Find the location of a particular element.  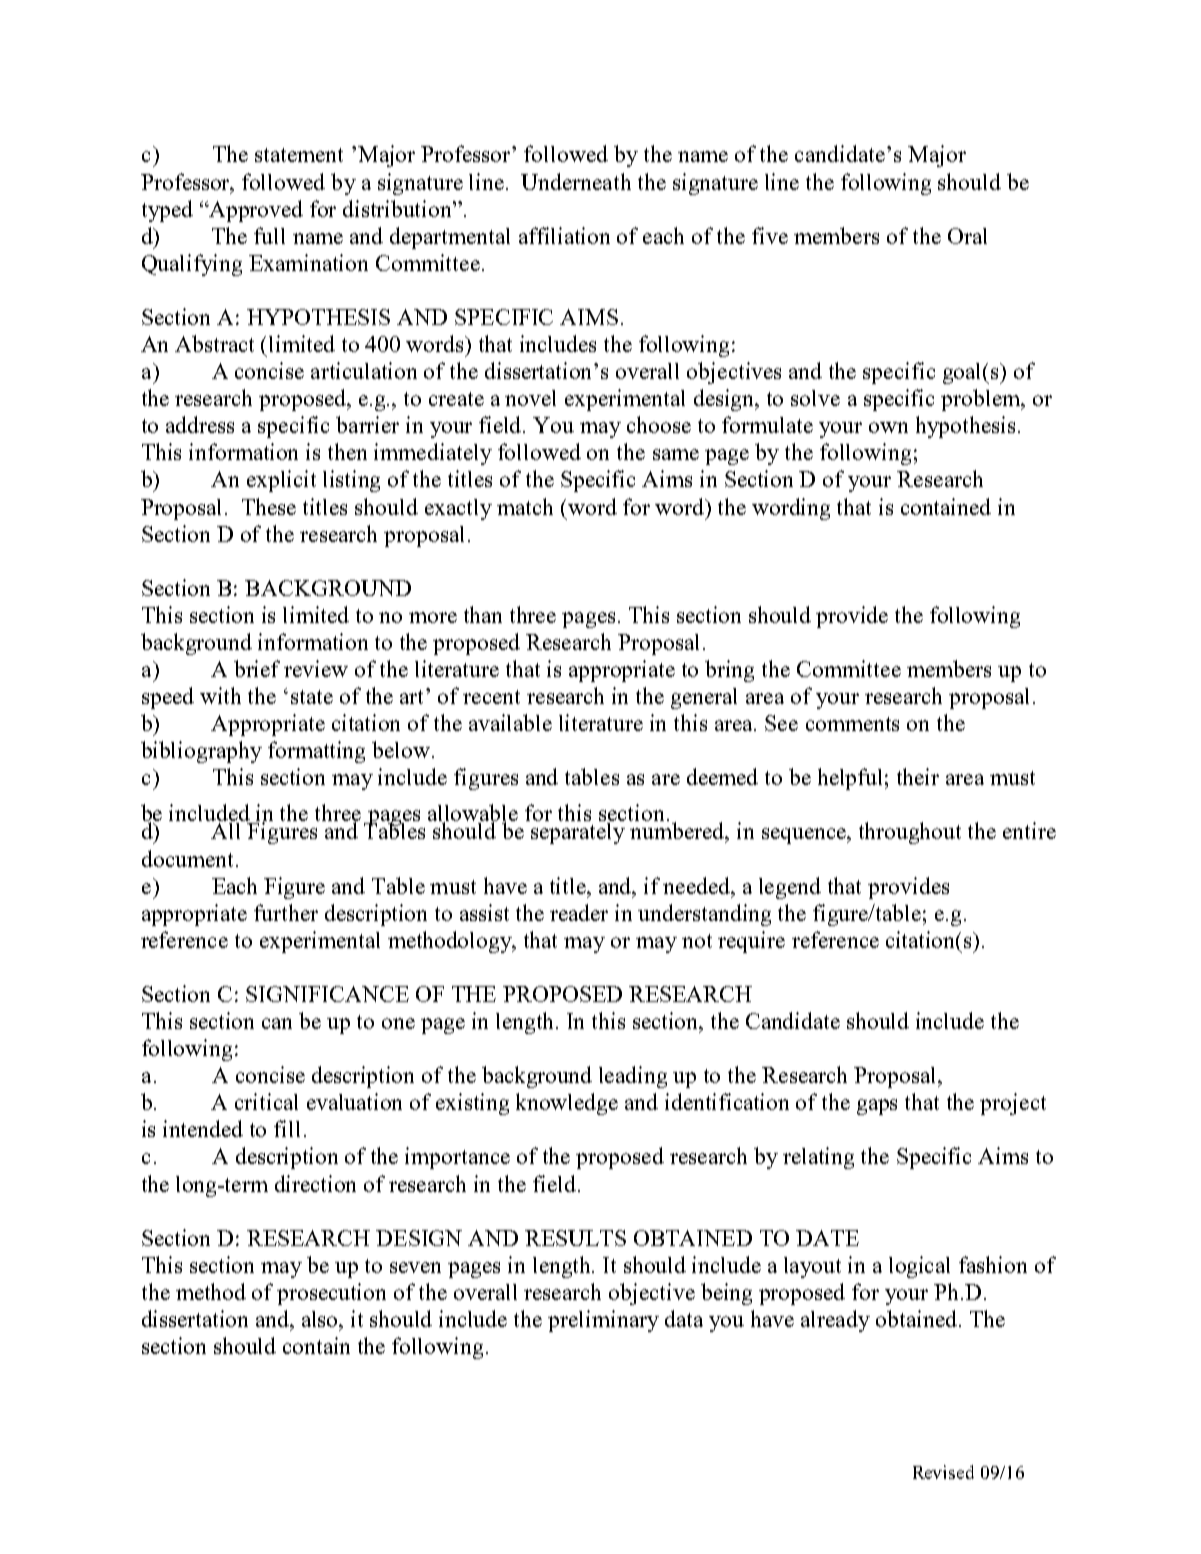

Approved is located at coordinates (255, 211).
